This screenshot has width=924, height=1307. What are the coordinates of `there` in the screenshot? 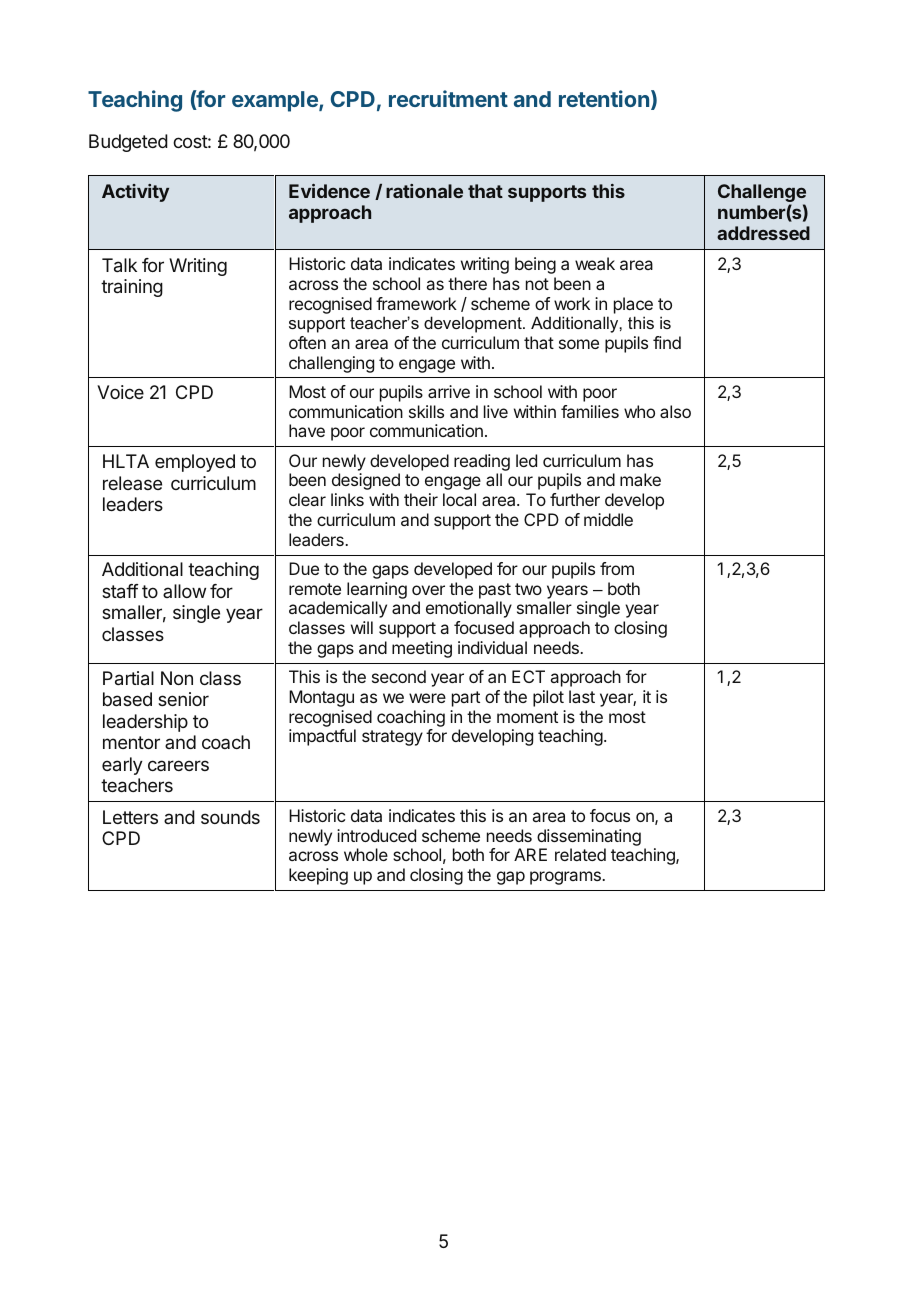 It's located at (467, 283).
